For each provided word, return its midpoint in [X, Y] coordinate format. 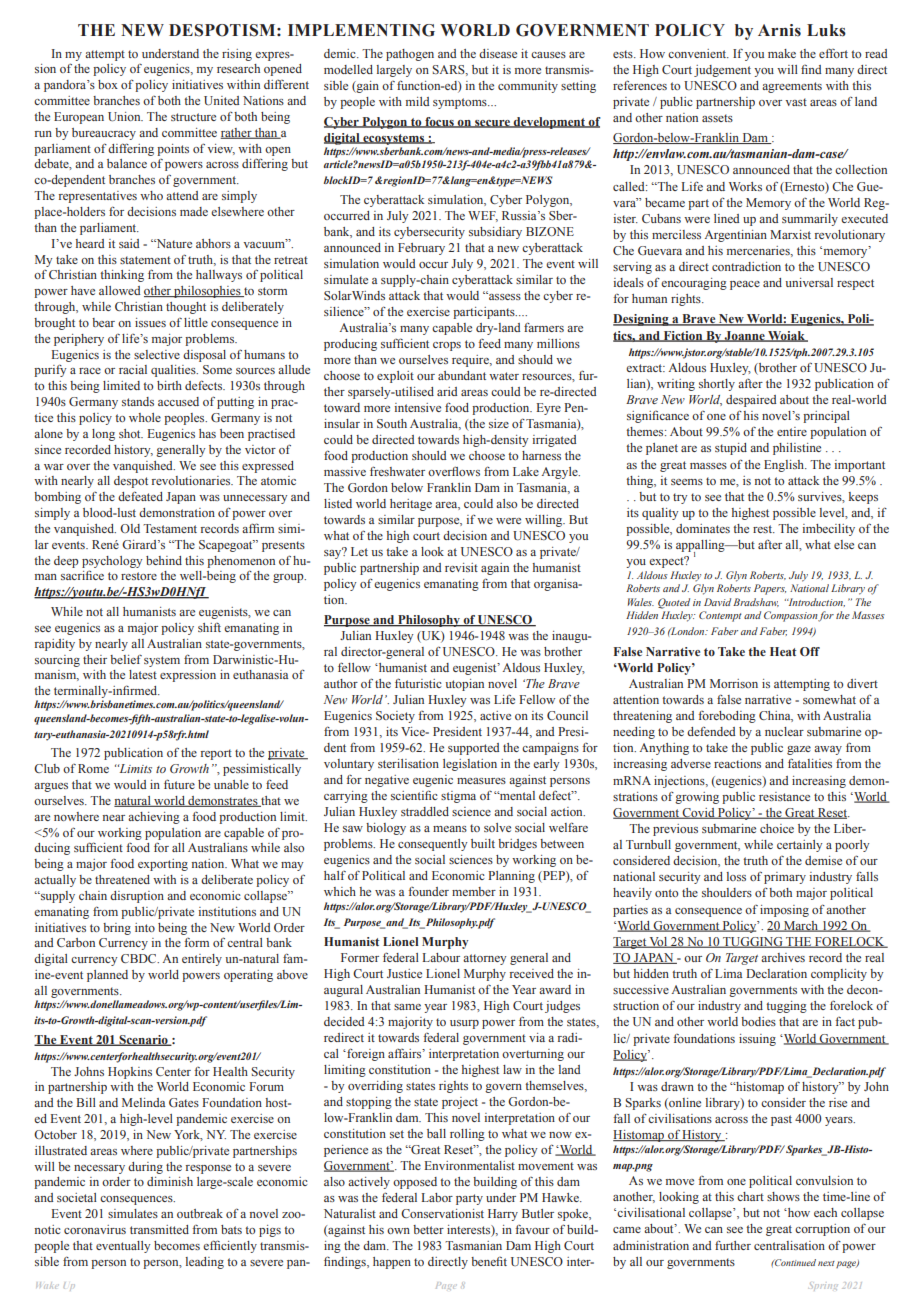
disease [498, 53]
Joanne [745, 336]
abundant [462, 375]
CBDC [140, 958]
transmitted [159, 1229]
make [782, 53]
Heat [783, 651]
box [108, 84]
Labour [441, 957]
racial [133, 369]
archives [783, 957]
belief [126, 659]
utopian [465, 685]
